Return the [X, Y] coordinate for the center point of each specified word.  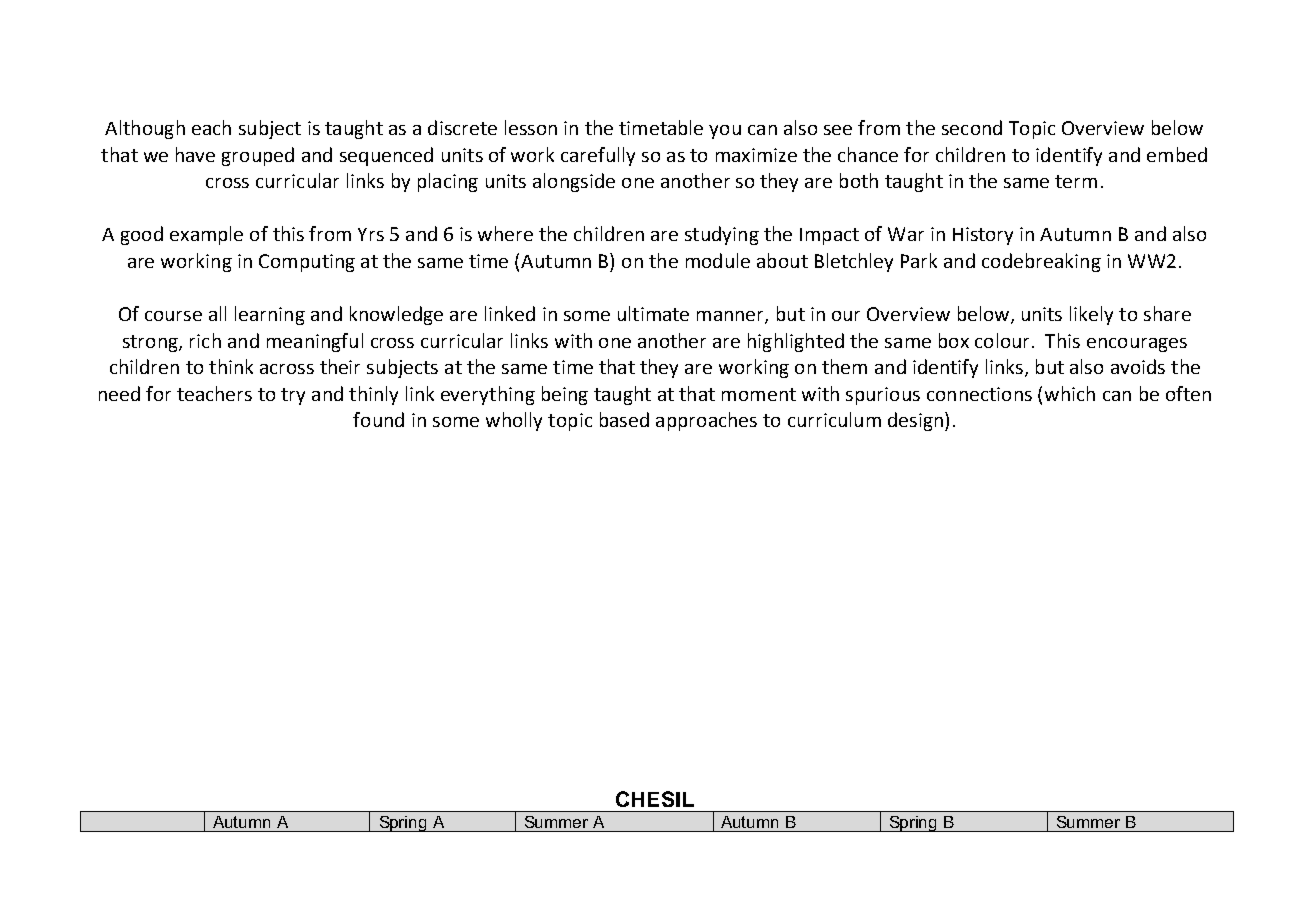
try [293, 396]
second [972, 127]
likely [1091, 315]
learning [270, 315]
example [206, 235]
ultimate [653, 313]
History [983, 236]
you [725, 132]
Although [145, 129]
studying [722, 235]
